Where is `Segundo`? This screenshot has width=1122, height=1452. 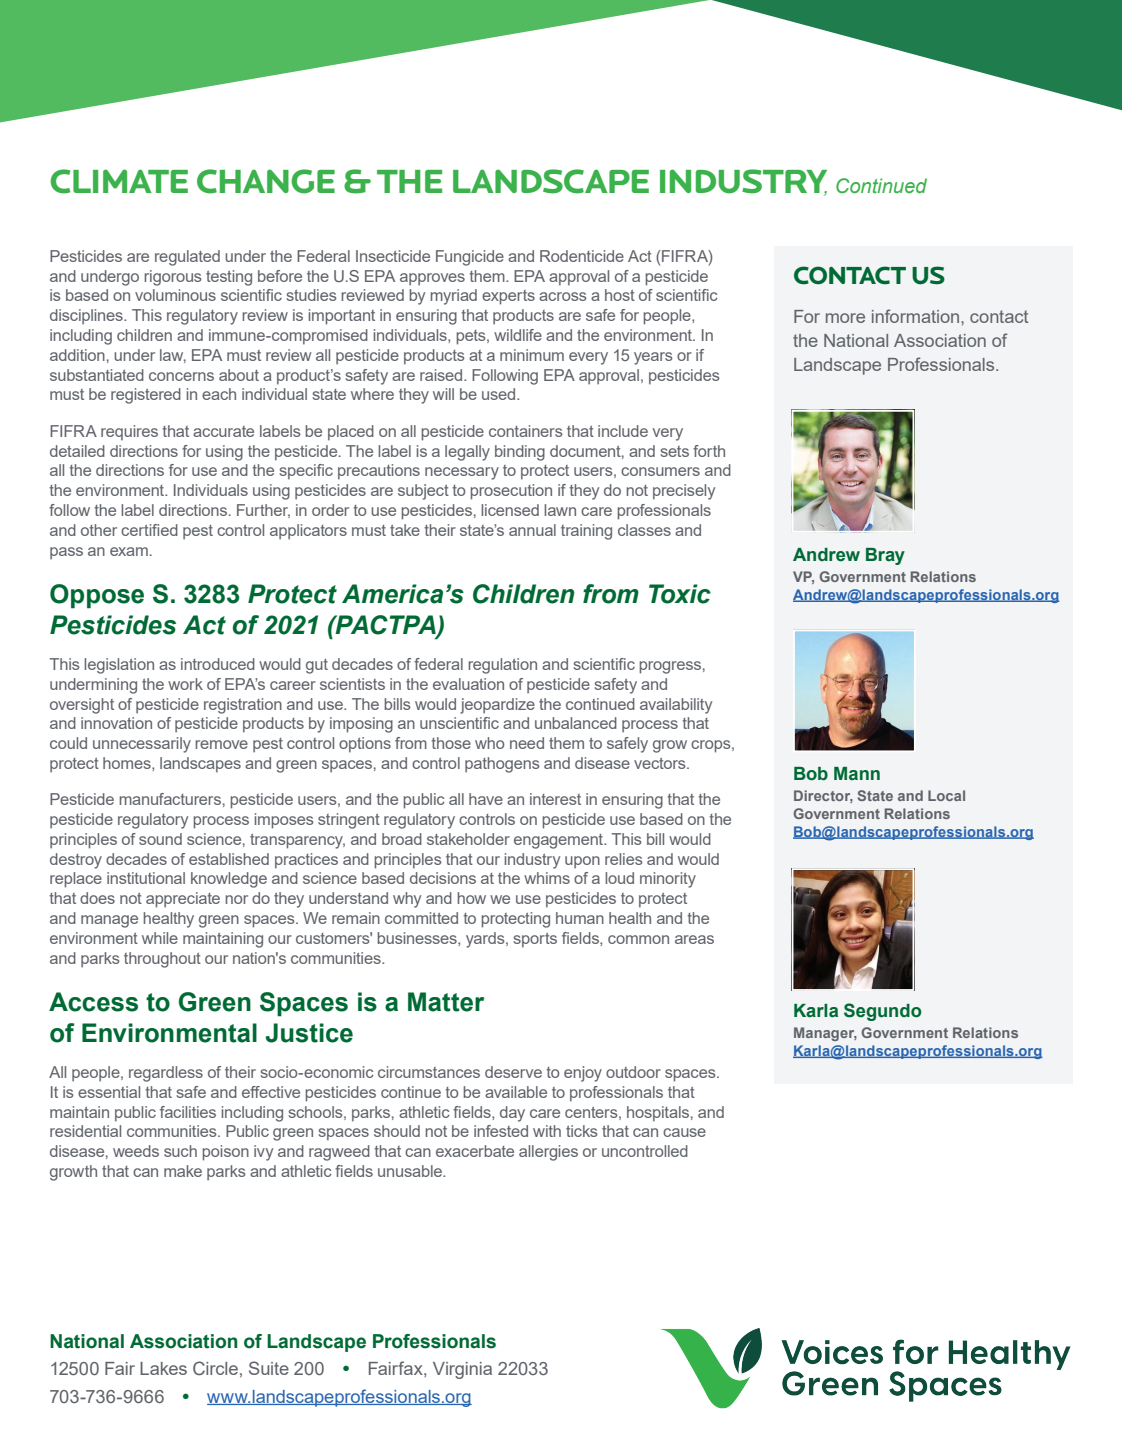 Segundo is located at coordinates (883, 1012).
